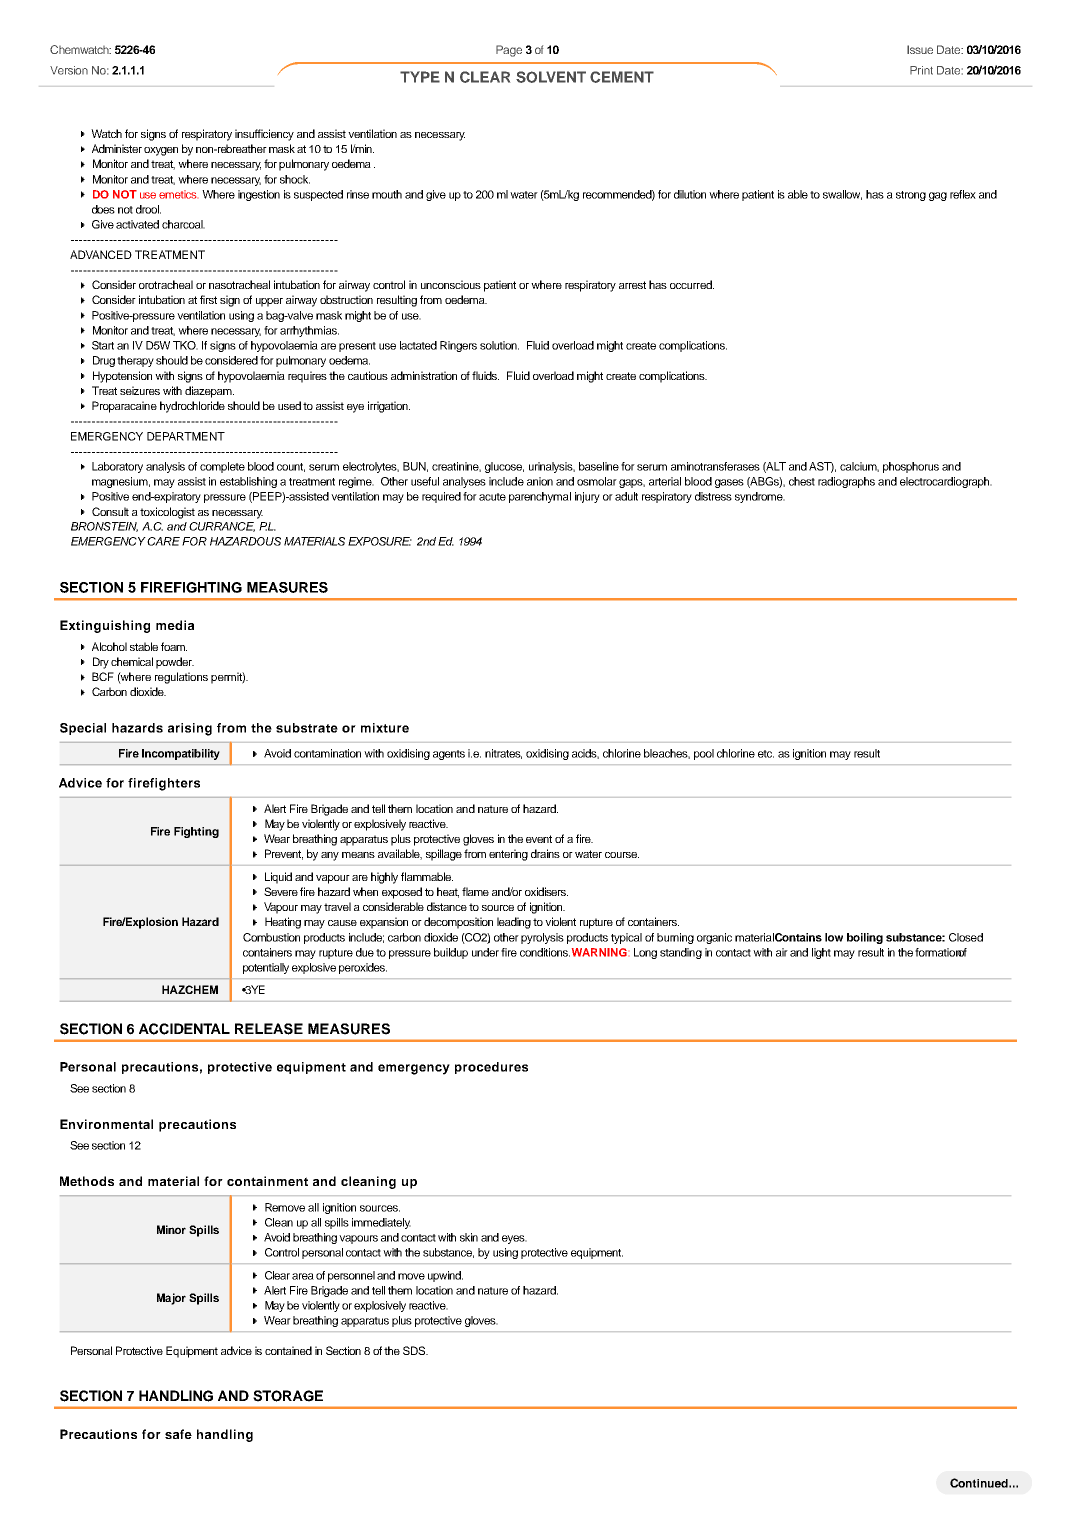  I want to click on SDS, so click(415, 1350).
